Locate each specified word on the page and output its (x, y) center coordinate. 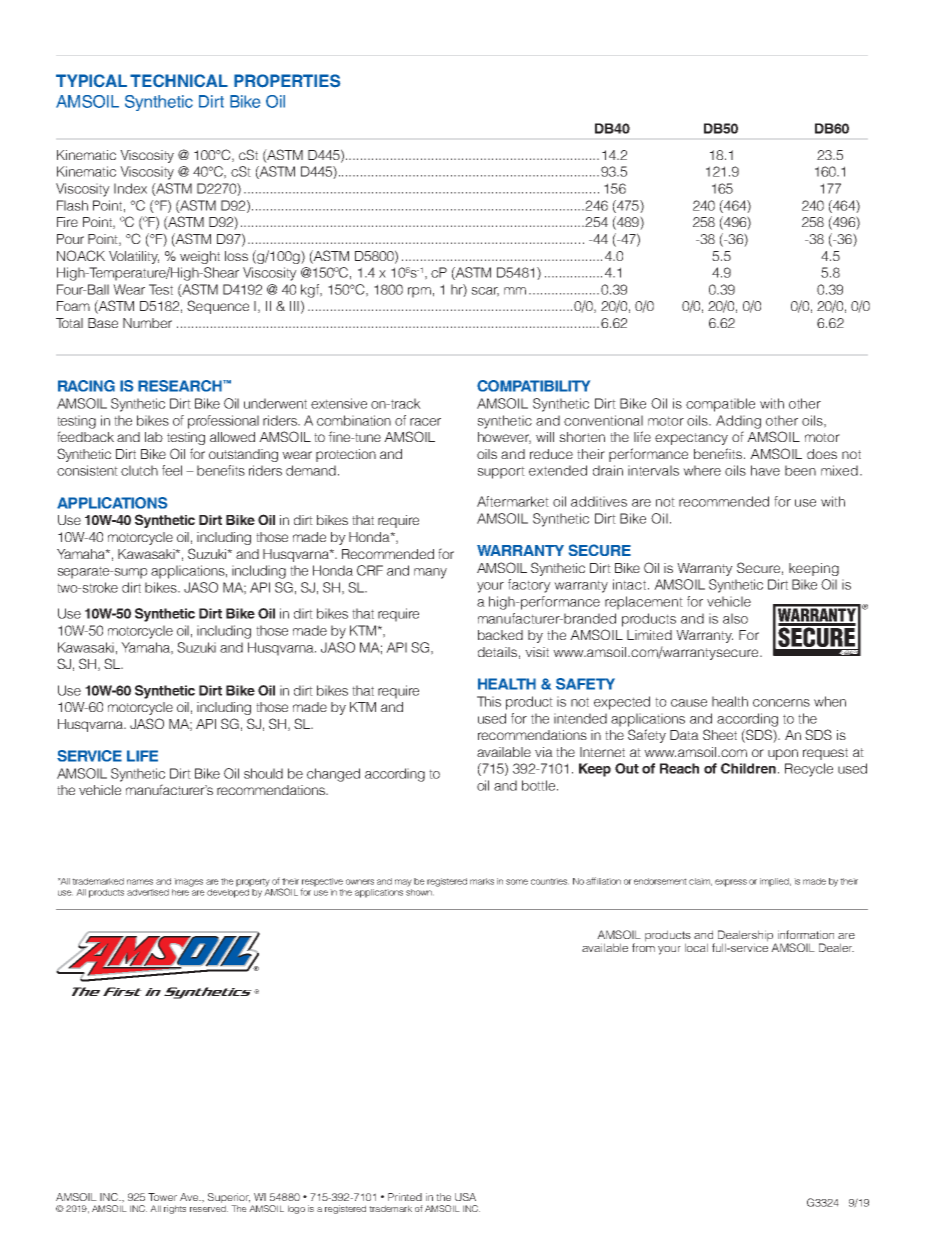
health (730, 701)
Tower (162, 1197)
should (263, 773)
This (489, 701)
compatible (720, 405)
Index (130, 188)
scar (485, 292)
